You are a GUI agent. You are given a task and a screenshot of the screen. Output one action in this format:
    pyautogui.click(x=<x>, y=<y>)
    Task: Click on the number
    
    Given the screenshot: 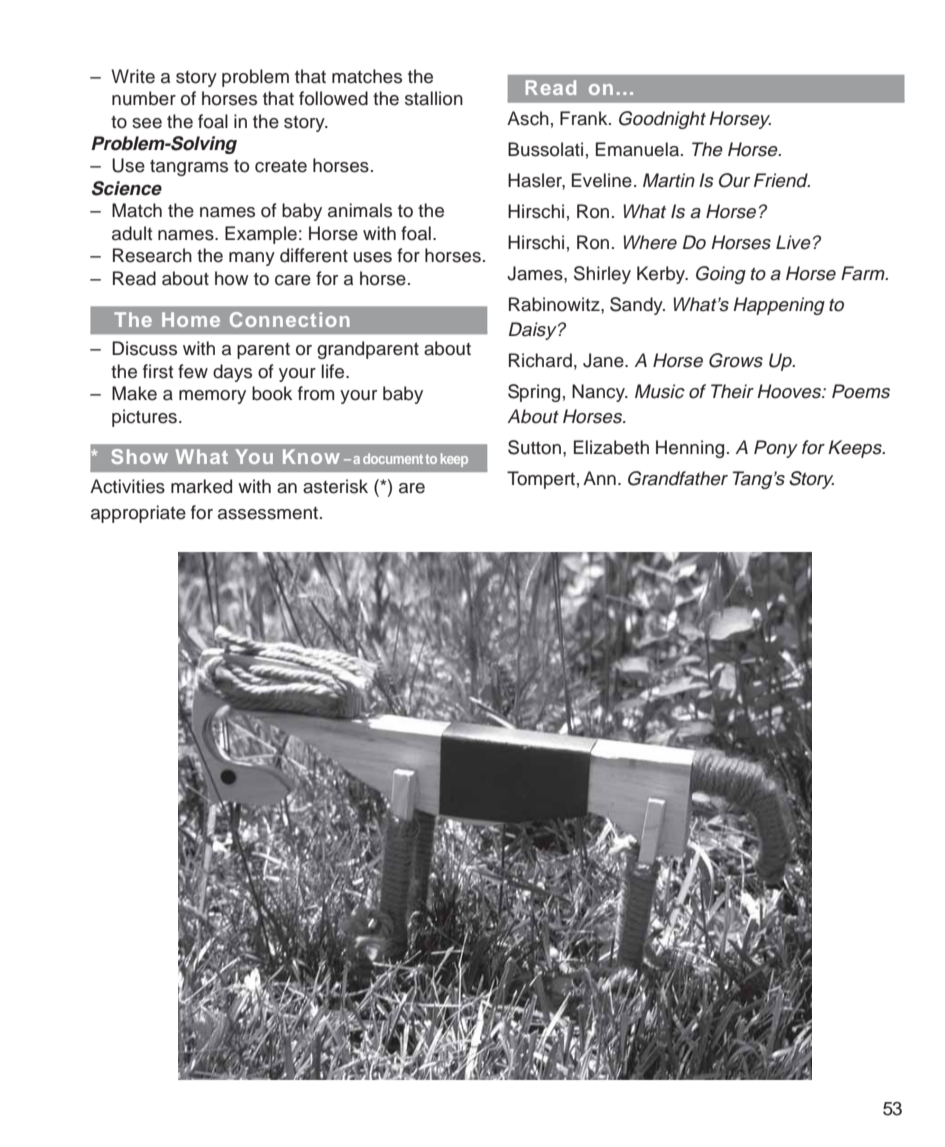 What is the action you would take?
    pyautogui.click(x=144, y=98)
